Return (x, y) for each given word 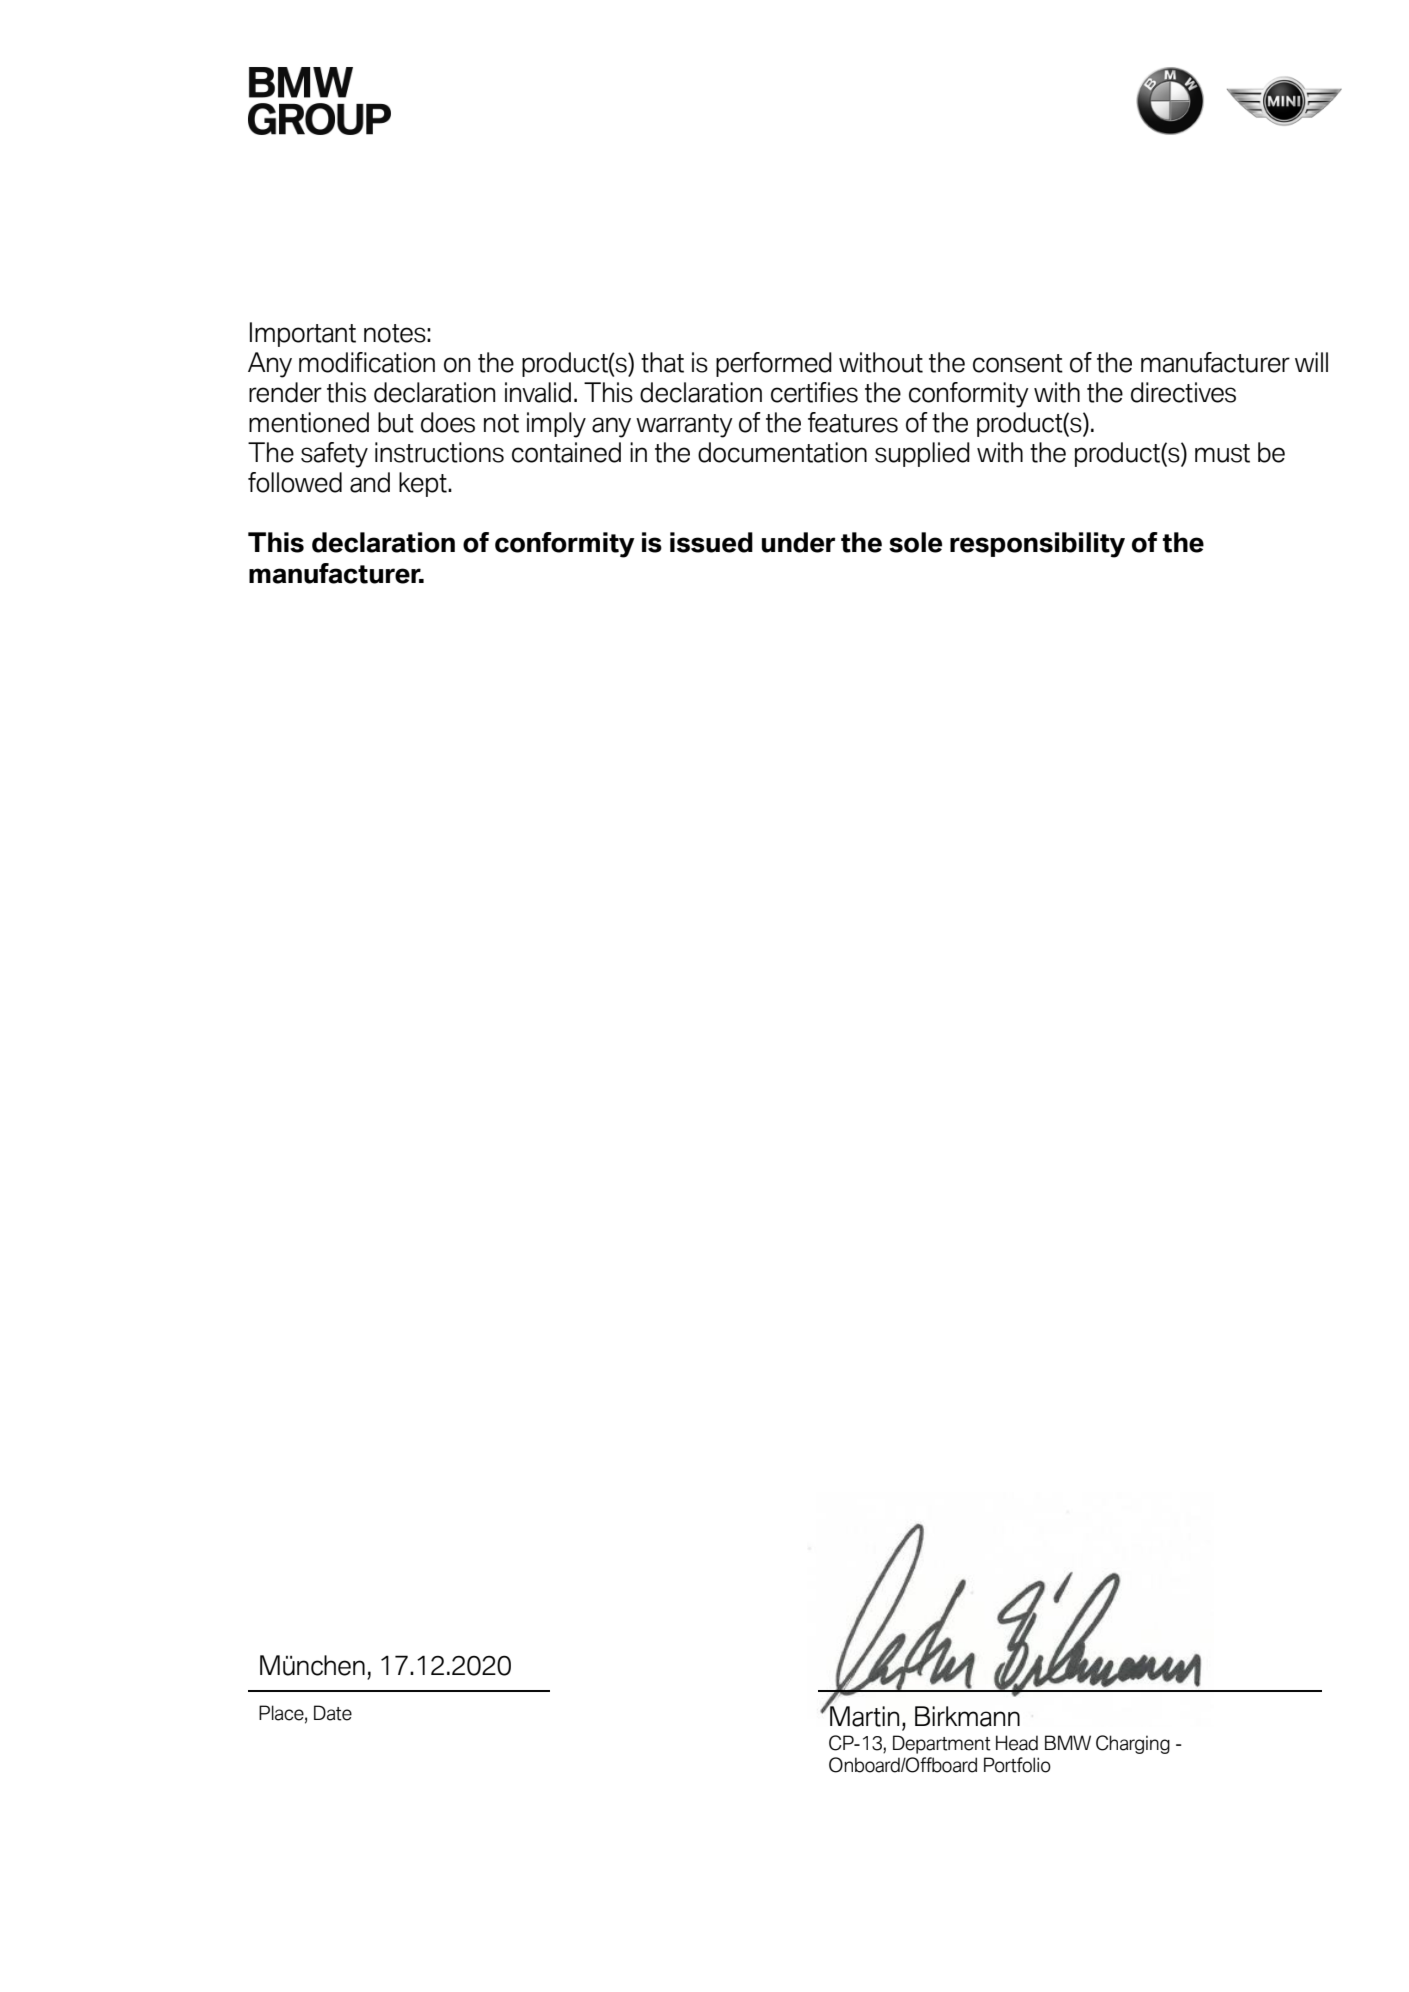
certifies (814, 392)
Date (333, 1713)
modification (367, 362)
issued (711, 542)
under (799, 542)
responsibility (1037, 545)
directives (1183, 392)
